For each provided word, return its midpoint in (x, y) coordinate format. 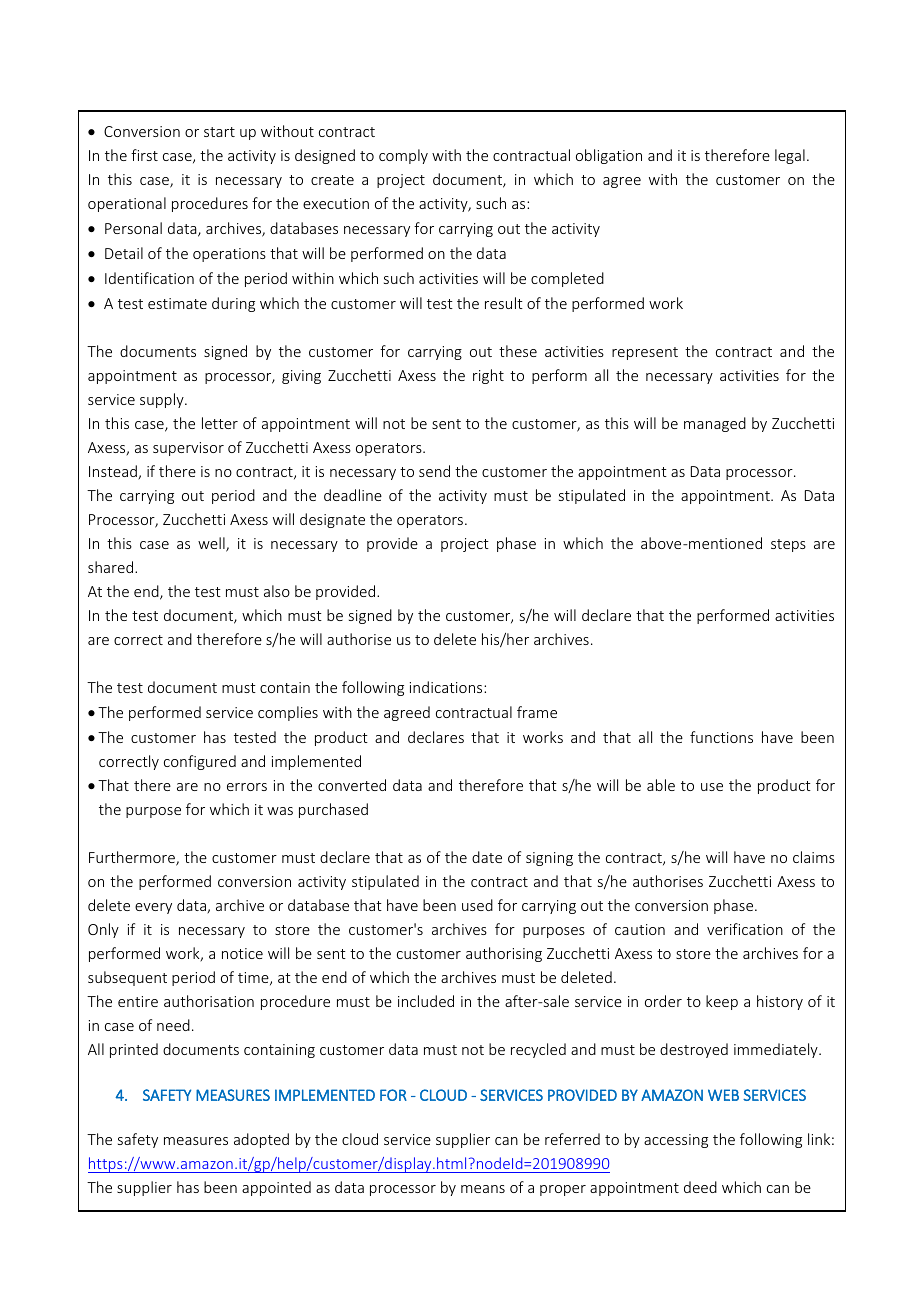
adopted (261, 1140)
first (144, 155)
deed (700, 1187)
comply (403, 156)
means (483, 1189)
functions (721, 737)
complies (288, 713)
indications (447, 687)
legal (790, 156)
